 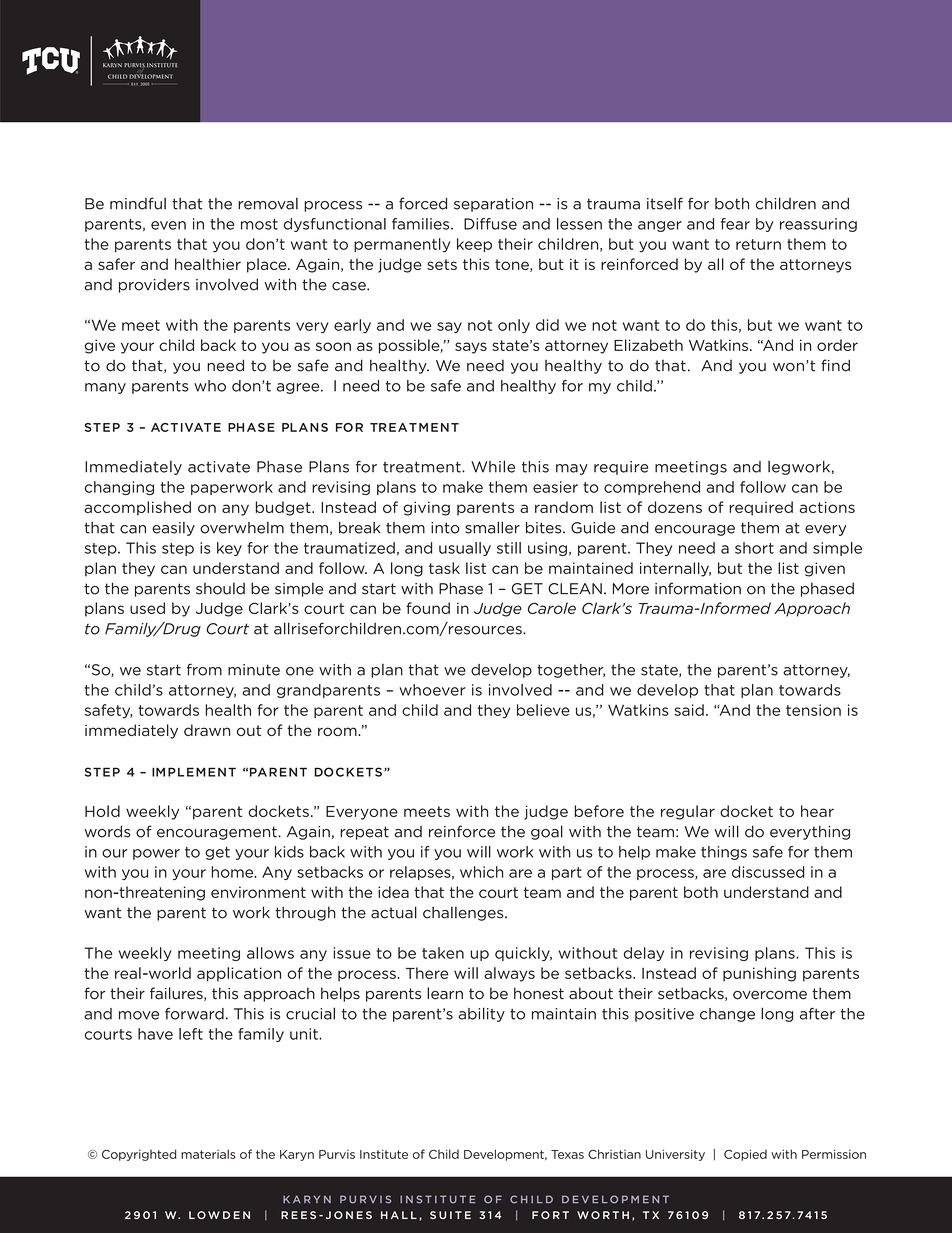 What do you see at coordinates (450, 1215) in the screenshot?
I see `SUITE` at bounding box center [450, 1215].
